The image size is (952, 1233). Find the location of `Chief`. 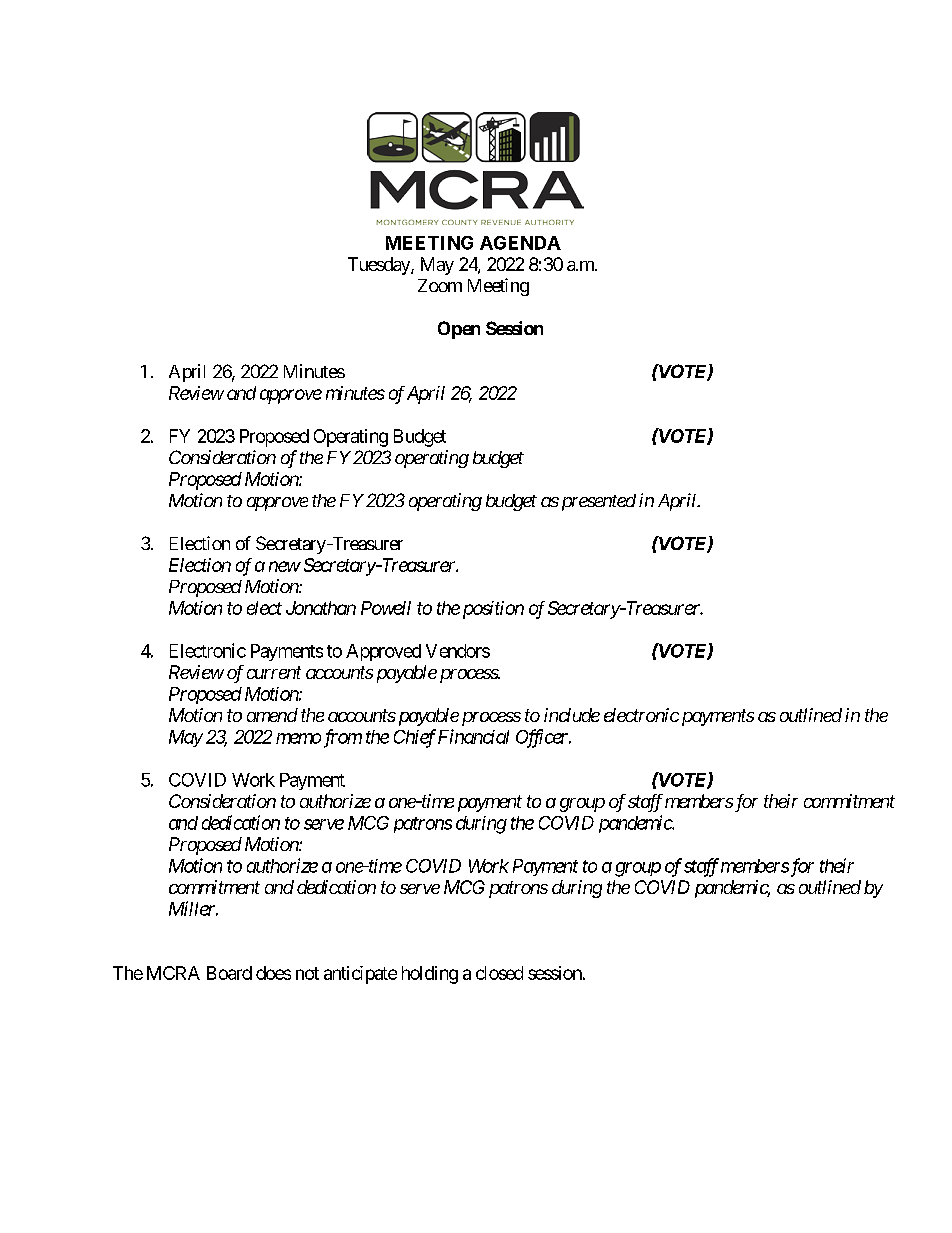

Chief is located at coordinates (415, 738).
